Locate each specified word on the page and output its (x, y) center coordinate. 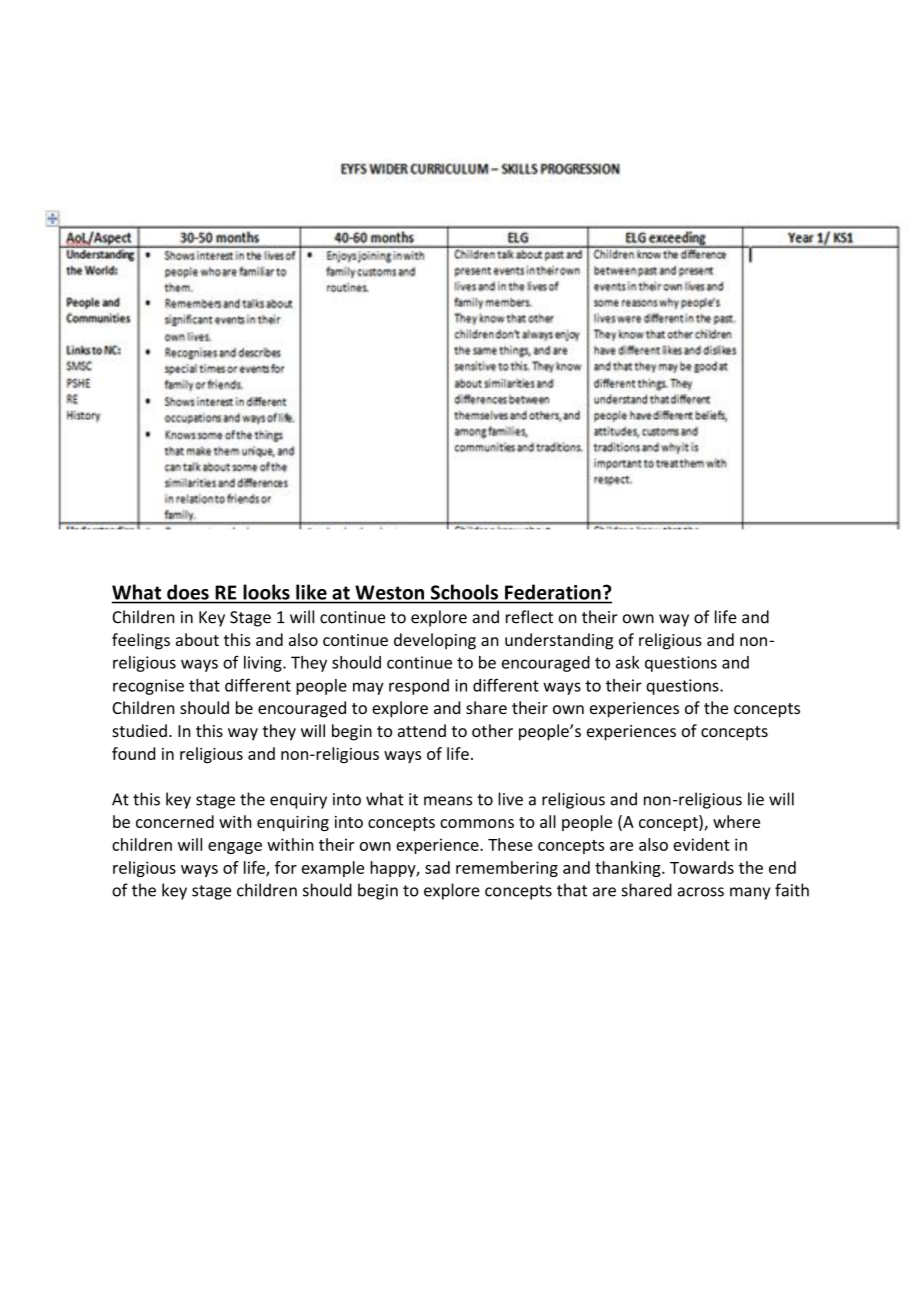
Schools (464, 592)
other (492, 730)
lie (756, 799)
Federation (553, 592)
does (188, 592)
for (286, 867)
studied (139, 730)
